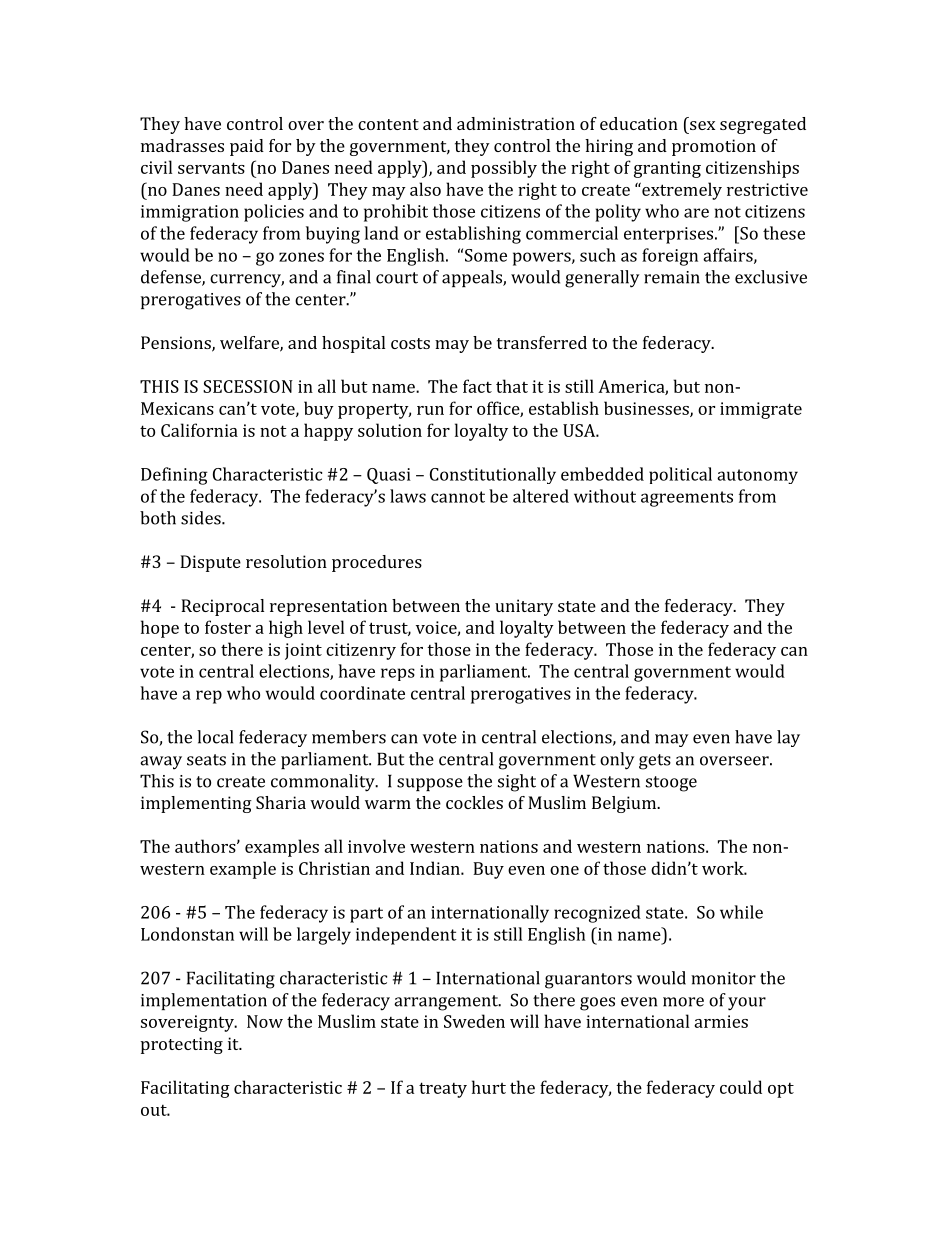  What do you see at coordinates (177, 344) in the screenshot?
I see `Pensions` at bounding box center [177, 344].
